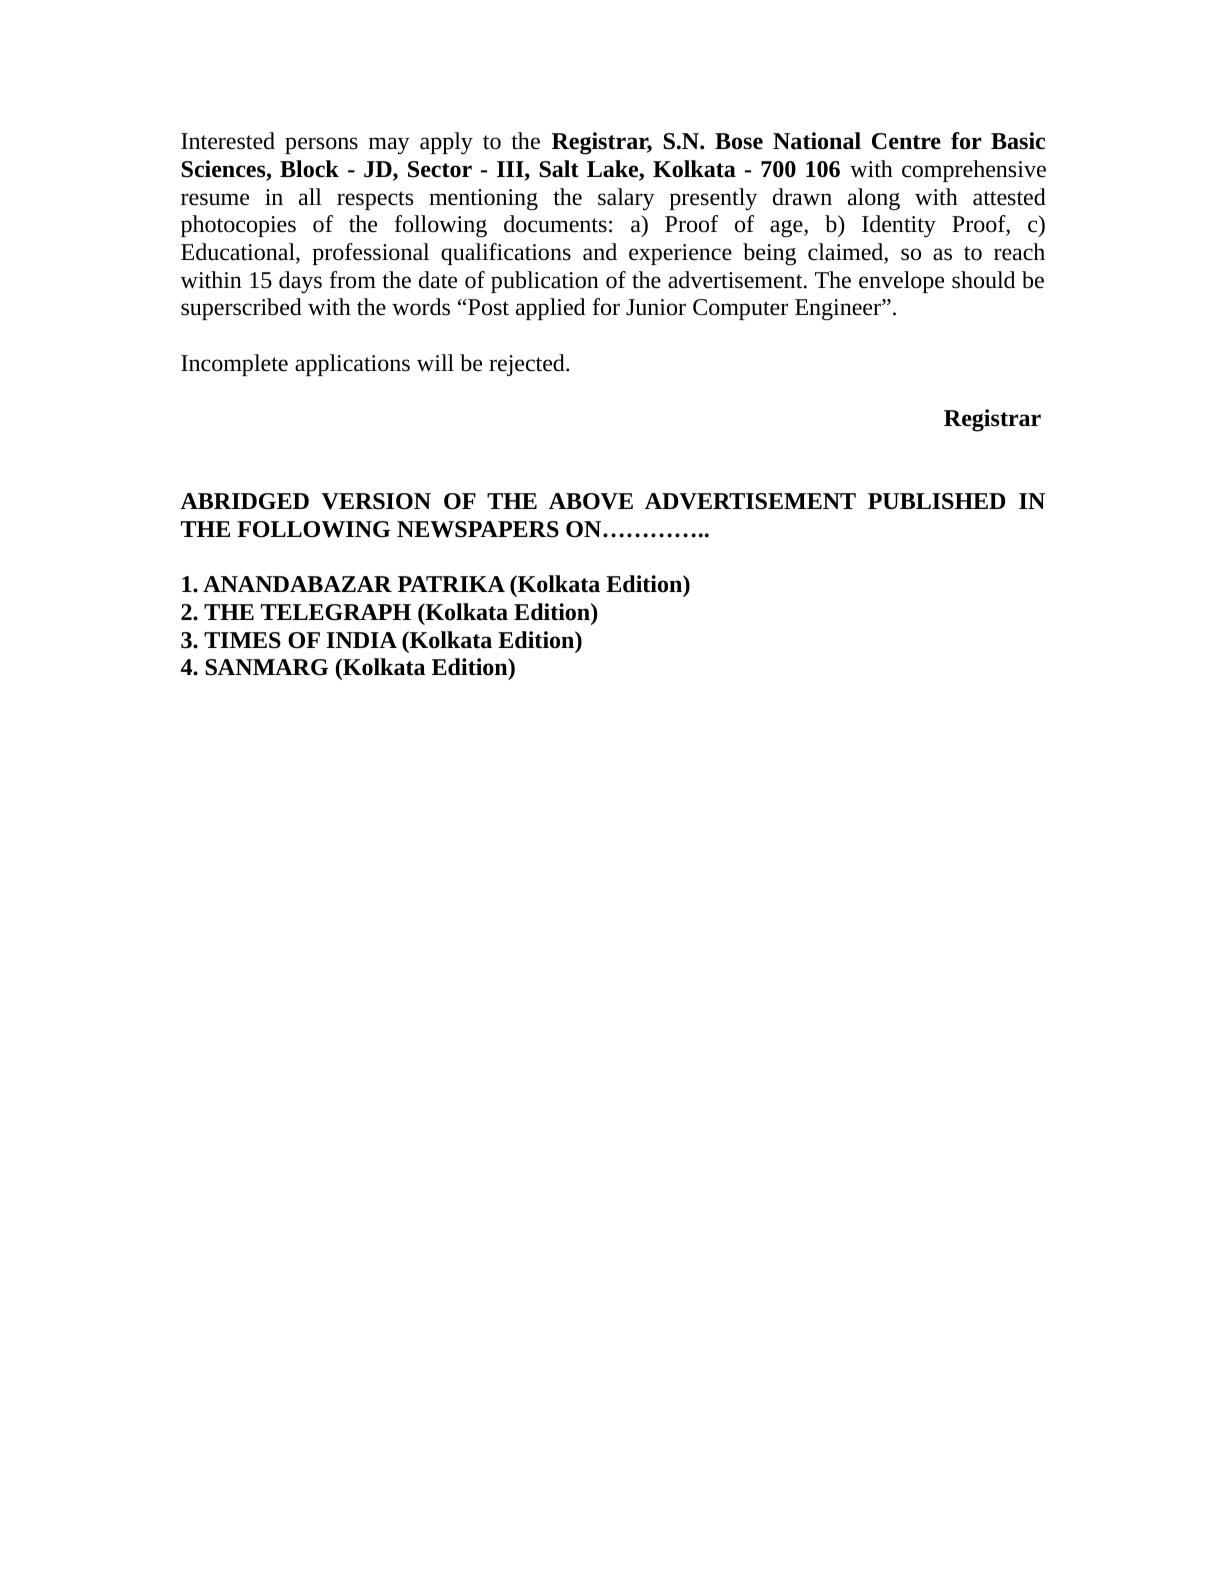 Image resolution: width=1227 pixels, height=1588 pixels. I want to click on INDIA, so click(362, 640).
